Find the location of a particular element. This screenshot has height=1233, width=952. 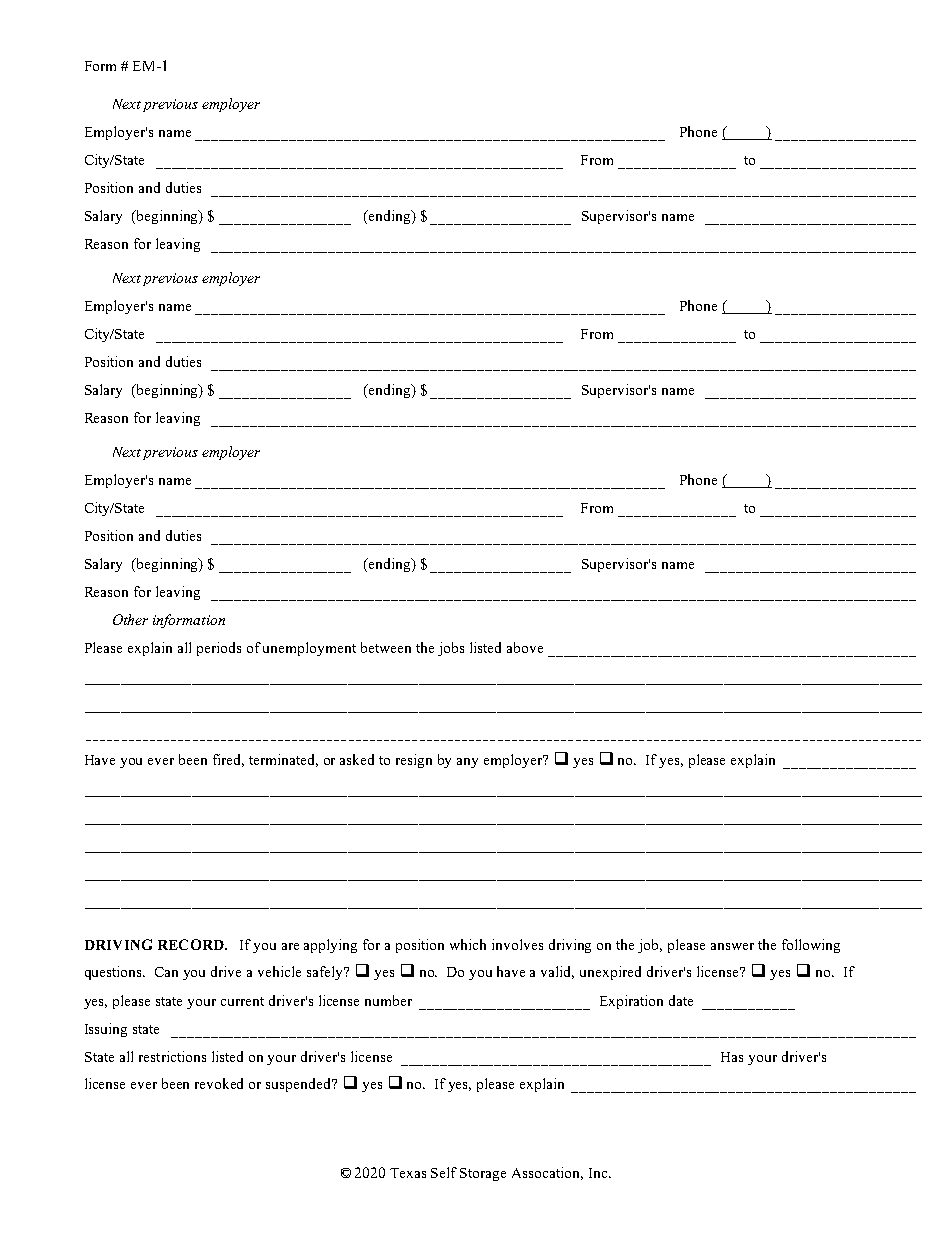

Can is located at coordinates (166, 972).
